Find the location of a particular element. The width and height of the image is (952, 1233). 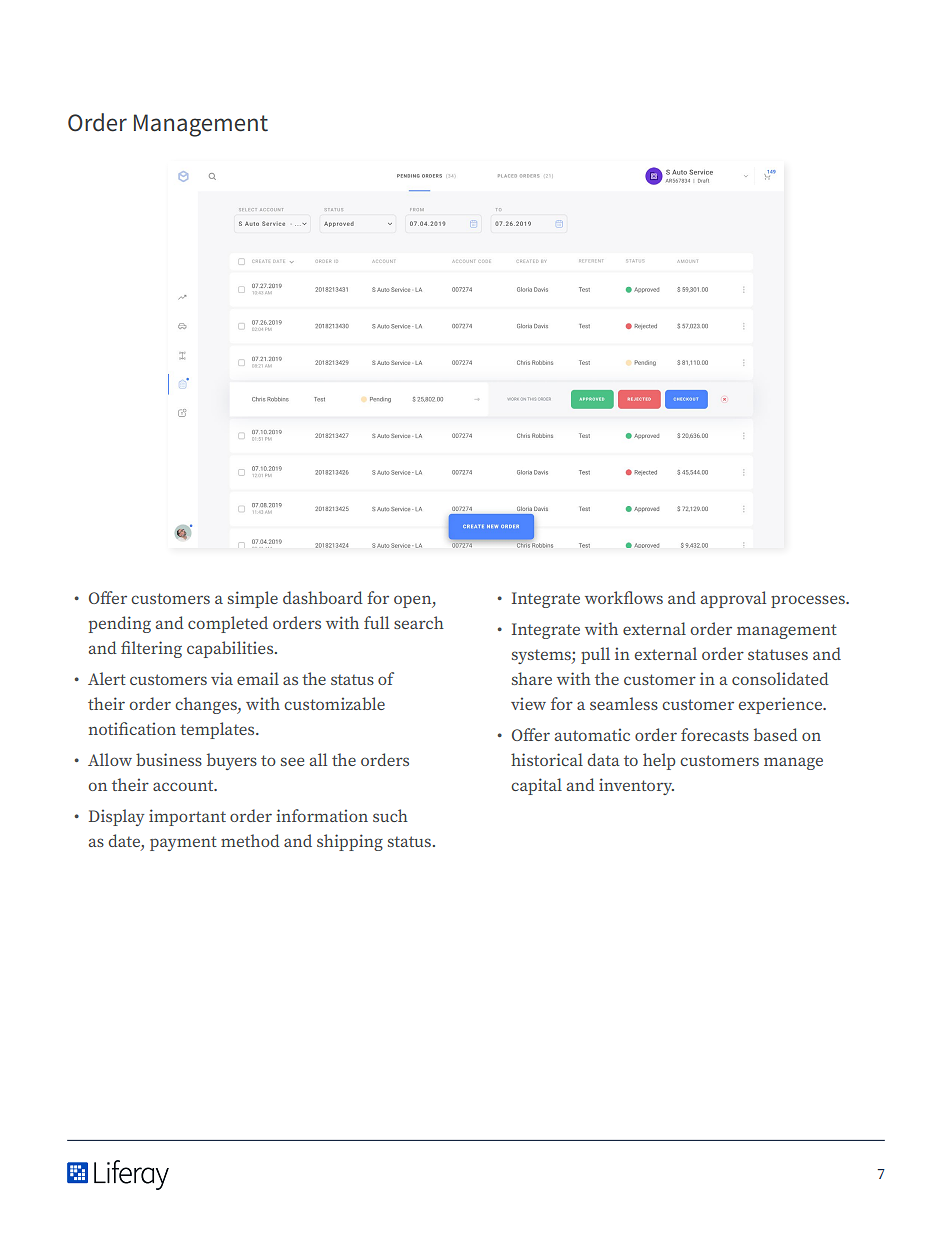

inventory is located at coordinates (636, 786).
